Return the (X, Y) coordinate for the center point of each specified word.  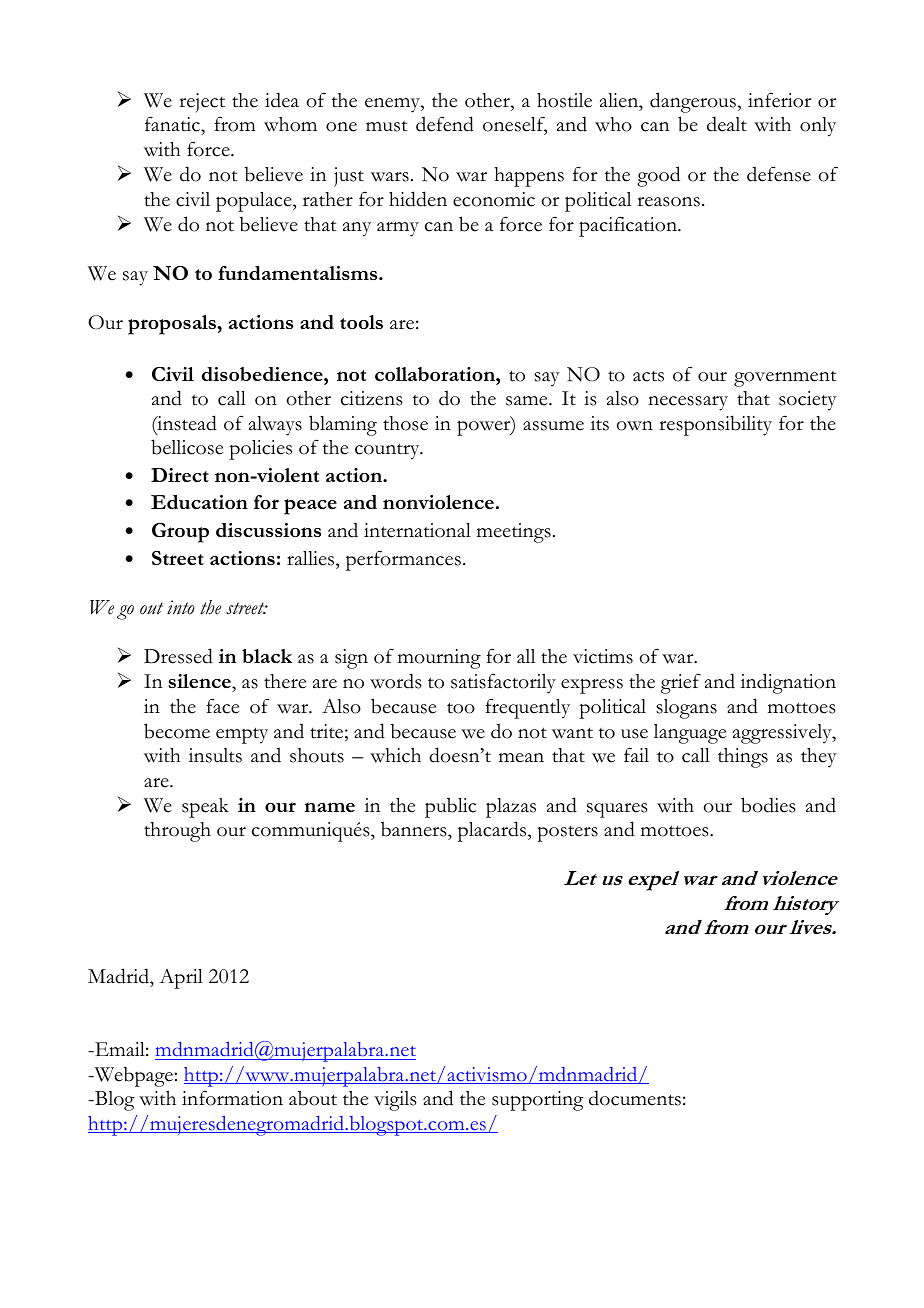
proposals (173, 325)
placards (493, 831)
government (785, 378)
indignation (788, 683)
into (180, 607)
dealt (727, 124)
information (232, 1098)
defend (445, 124)
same (528, 401)
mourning (439, 659)
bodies (768, 805)
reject (202, 103)
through (177, 832)
